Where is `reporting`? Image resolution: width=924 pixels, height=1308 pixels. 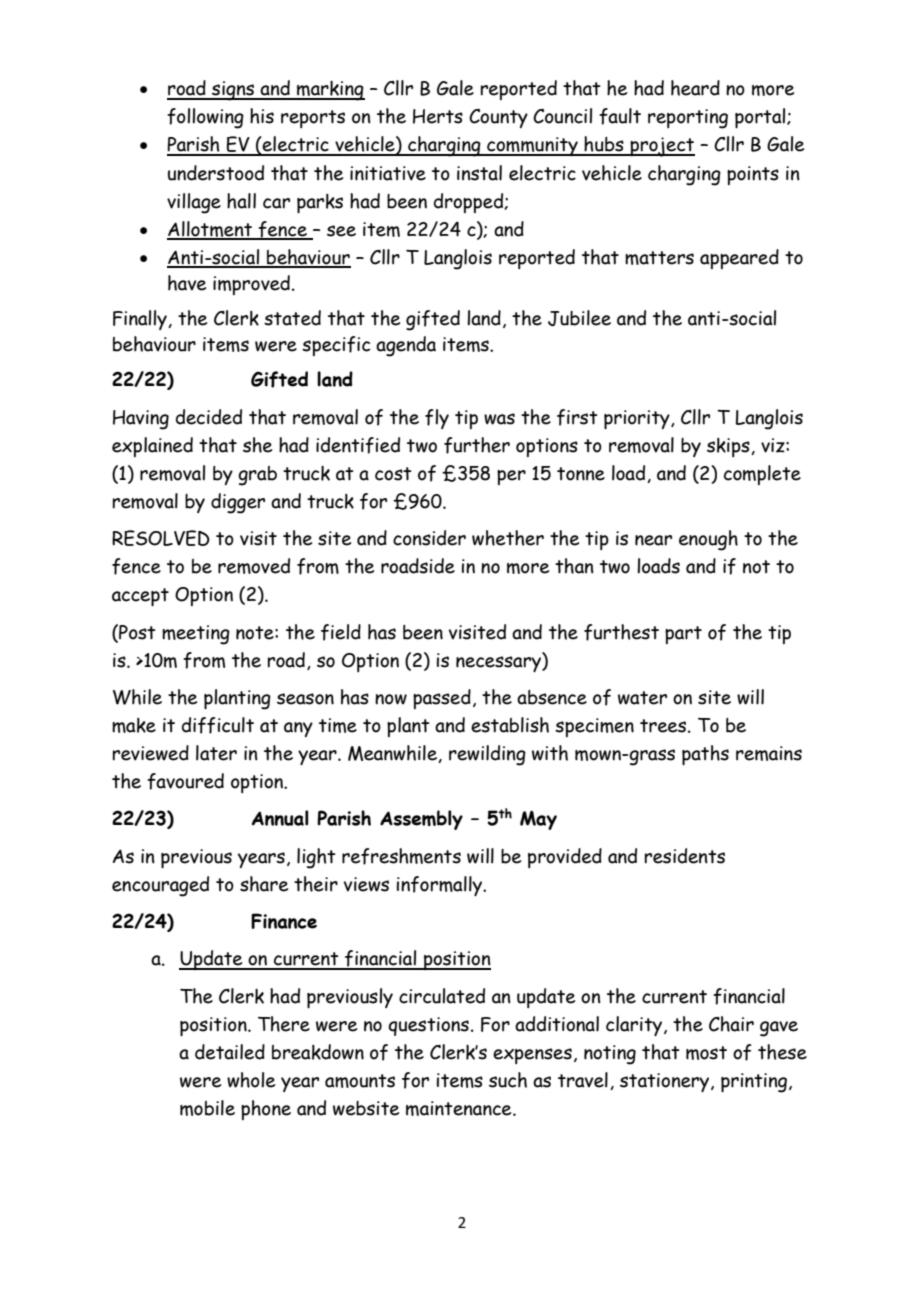
reporting is located at coordinates (688, 119).
